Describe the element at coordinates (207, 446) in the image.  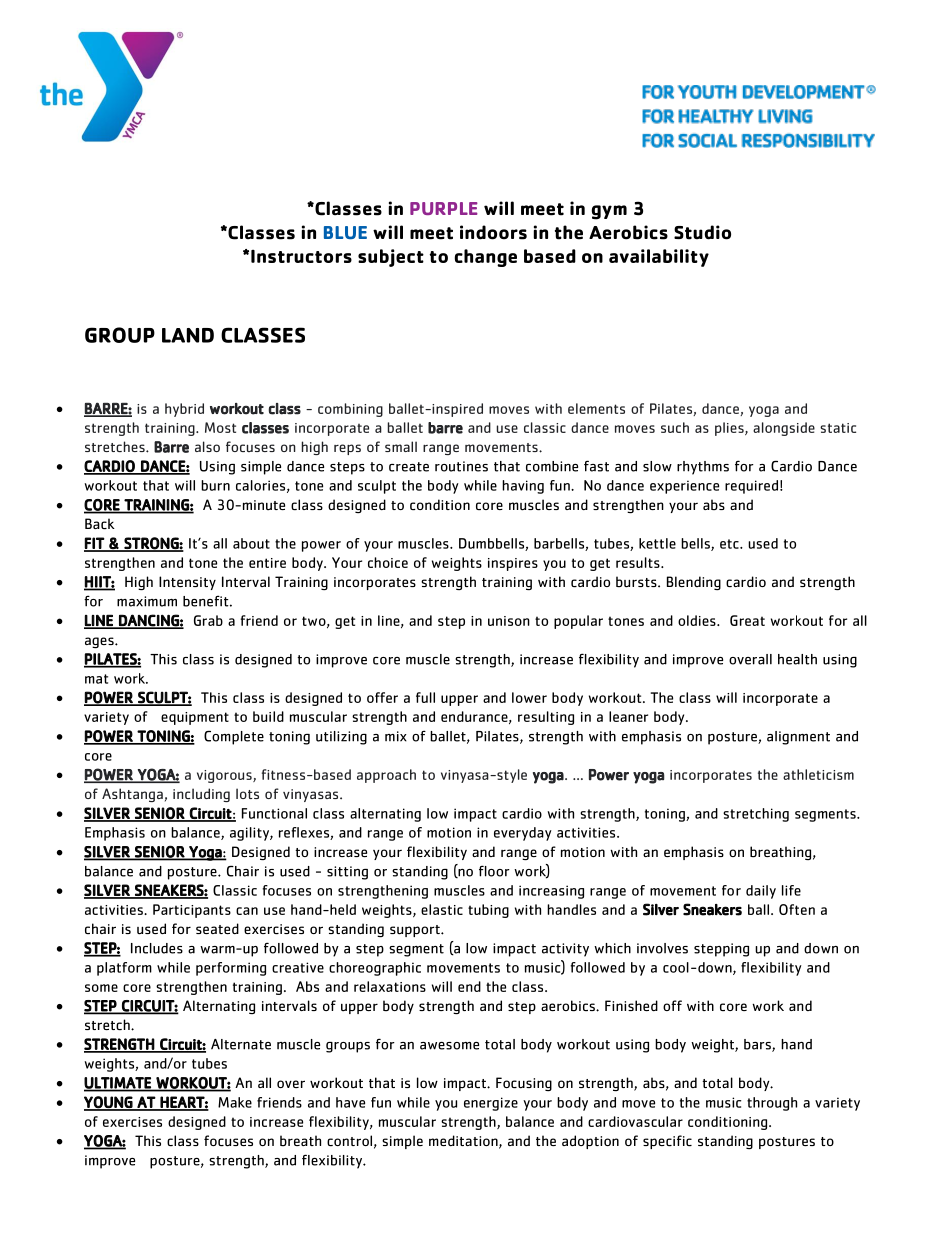
I see `also` at that location.
